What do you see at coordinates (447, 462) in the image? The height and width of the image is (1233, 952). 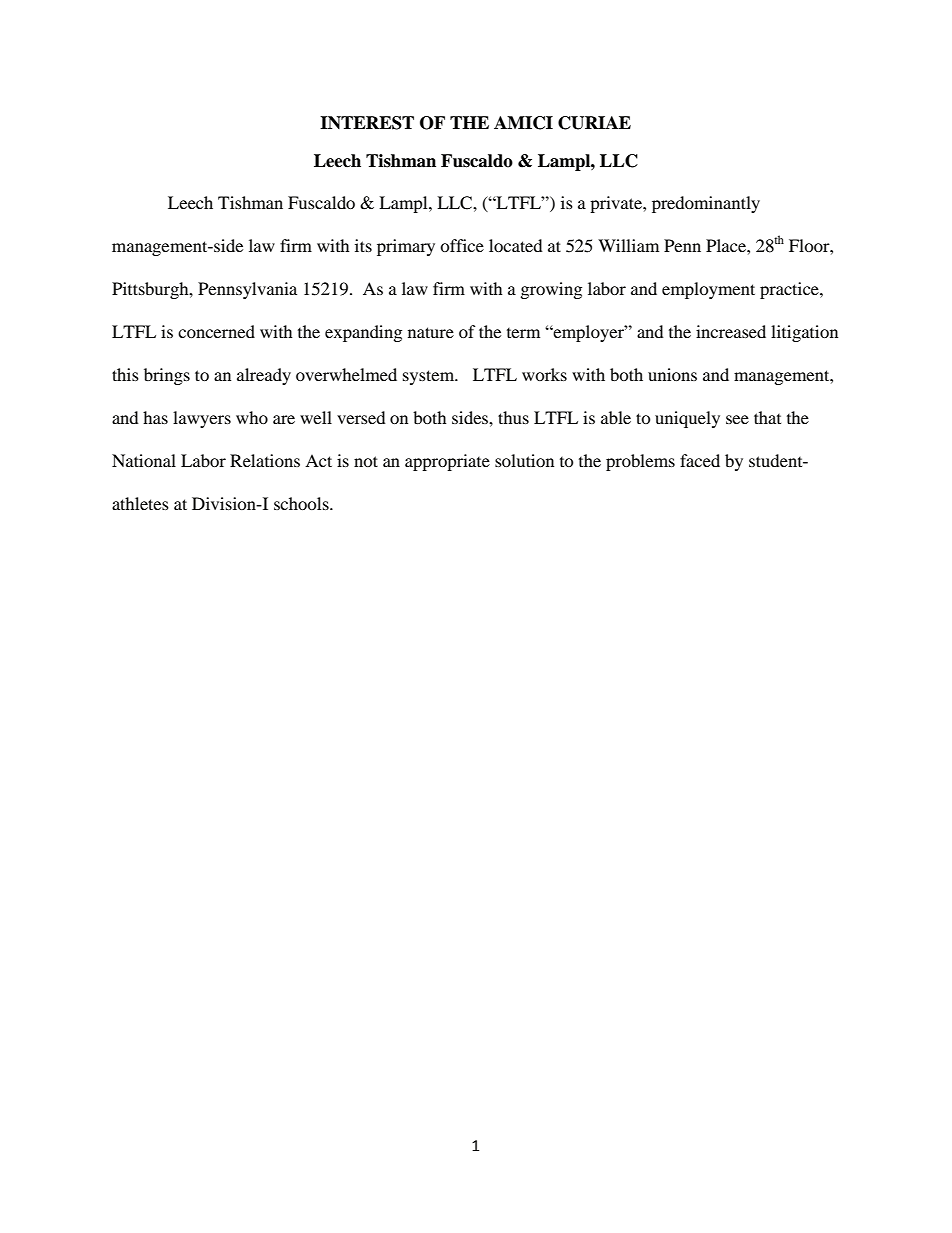 I see `appropriate` at bounding box center [447, 462].
